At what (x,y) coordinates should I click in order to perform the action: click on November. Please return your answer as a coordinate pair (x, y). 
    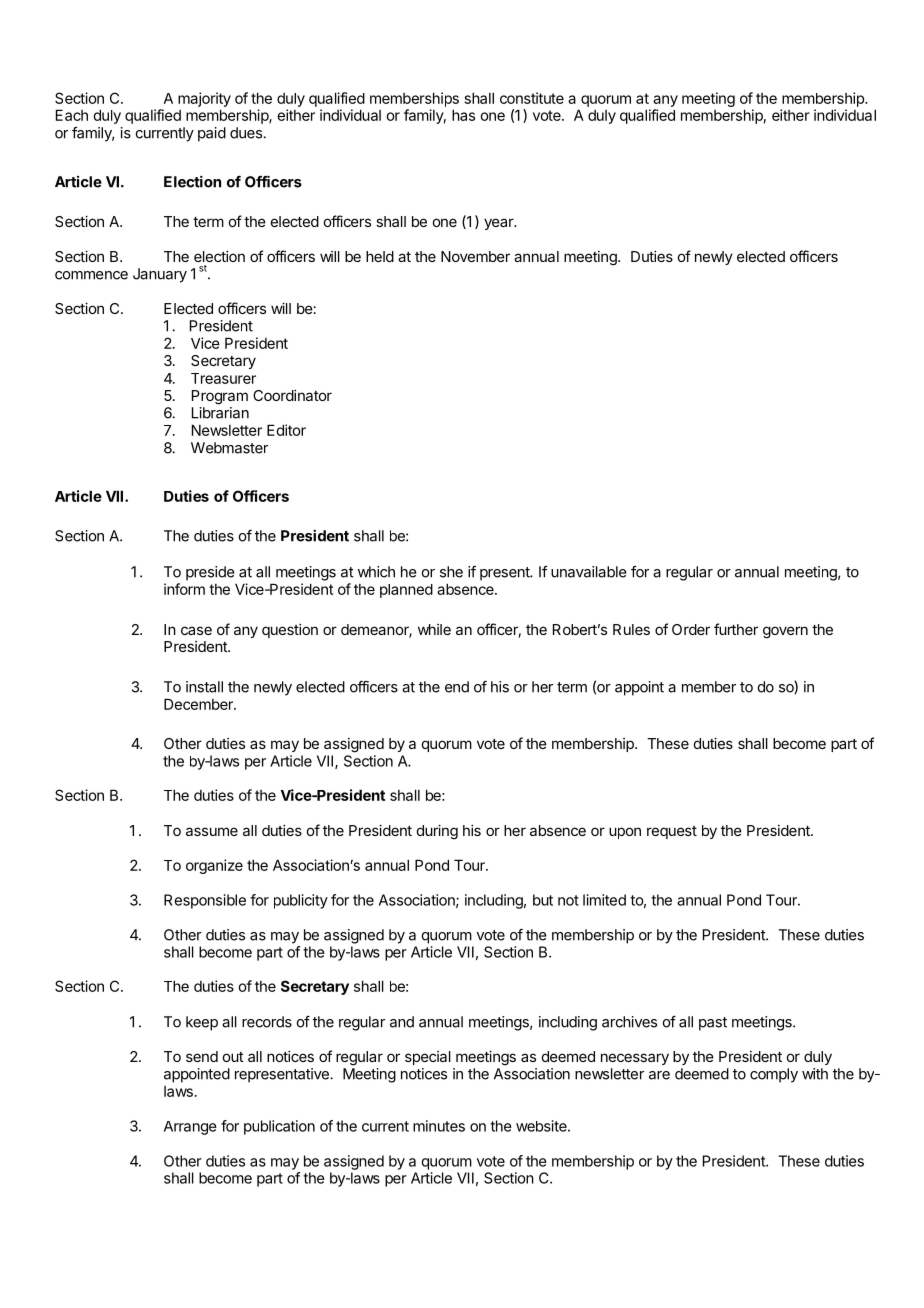
    Looking at the image, I should click on (475, 256).
